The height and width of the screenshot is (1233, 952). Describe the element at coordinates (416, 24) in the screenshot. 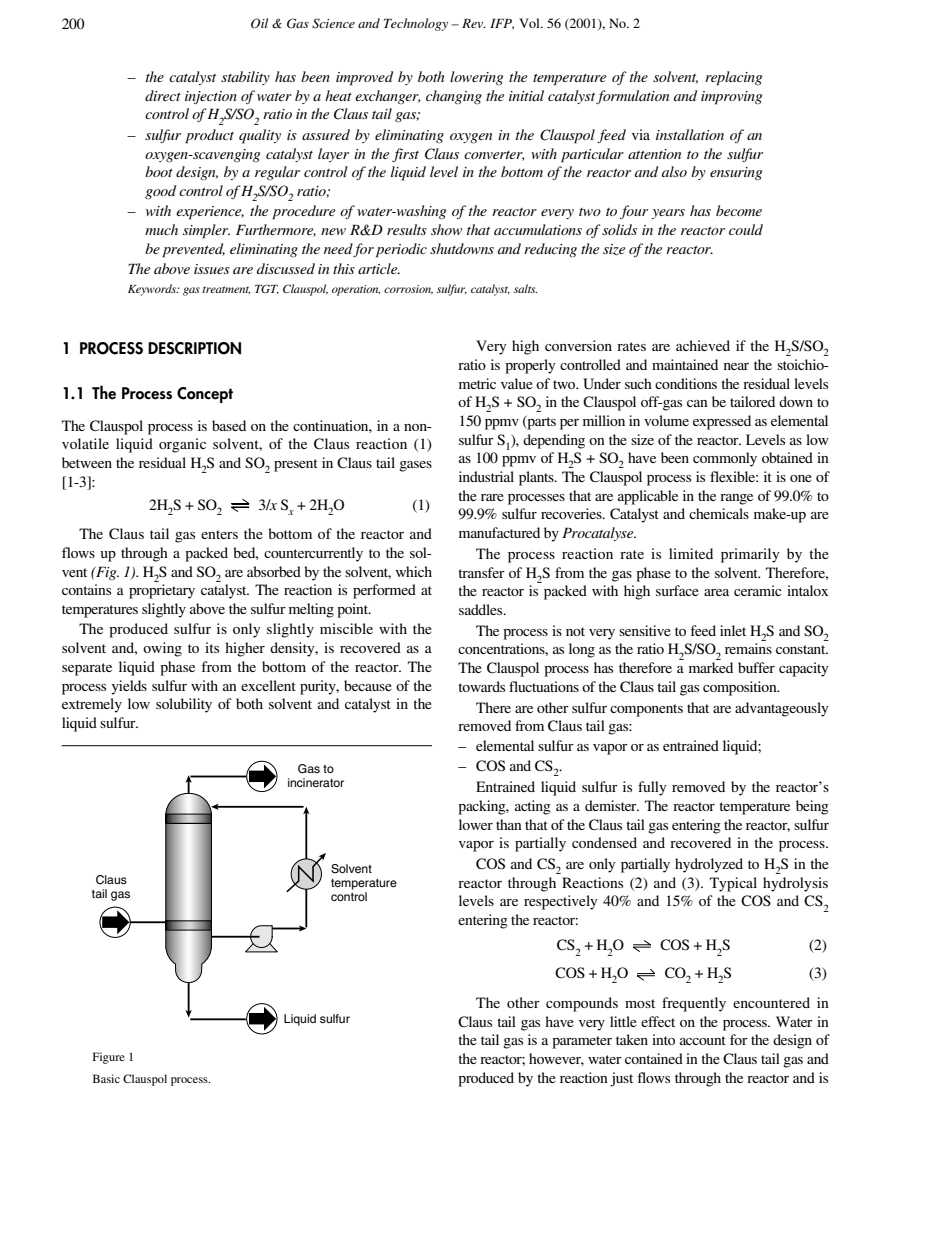

I see `Technology` at that location.
